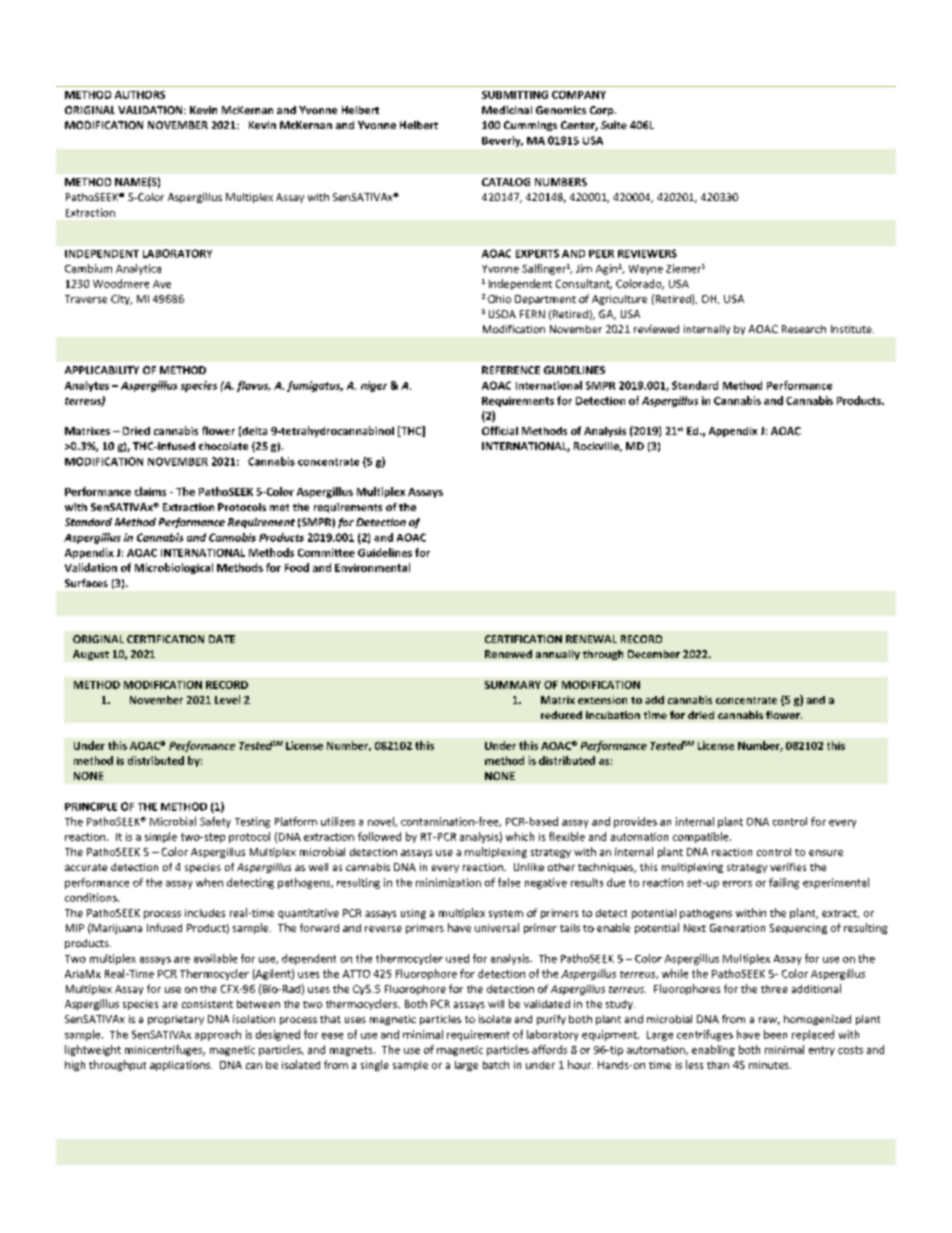 The height and width of the screenshot is (1233, 952). I want to click on Level, so click(227, 699).
